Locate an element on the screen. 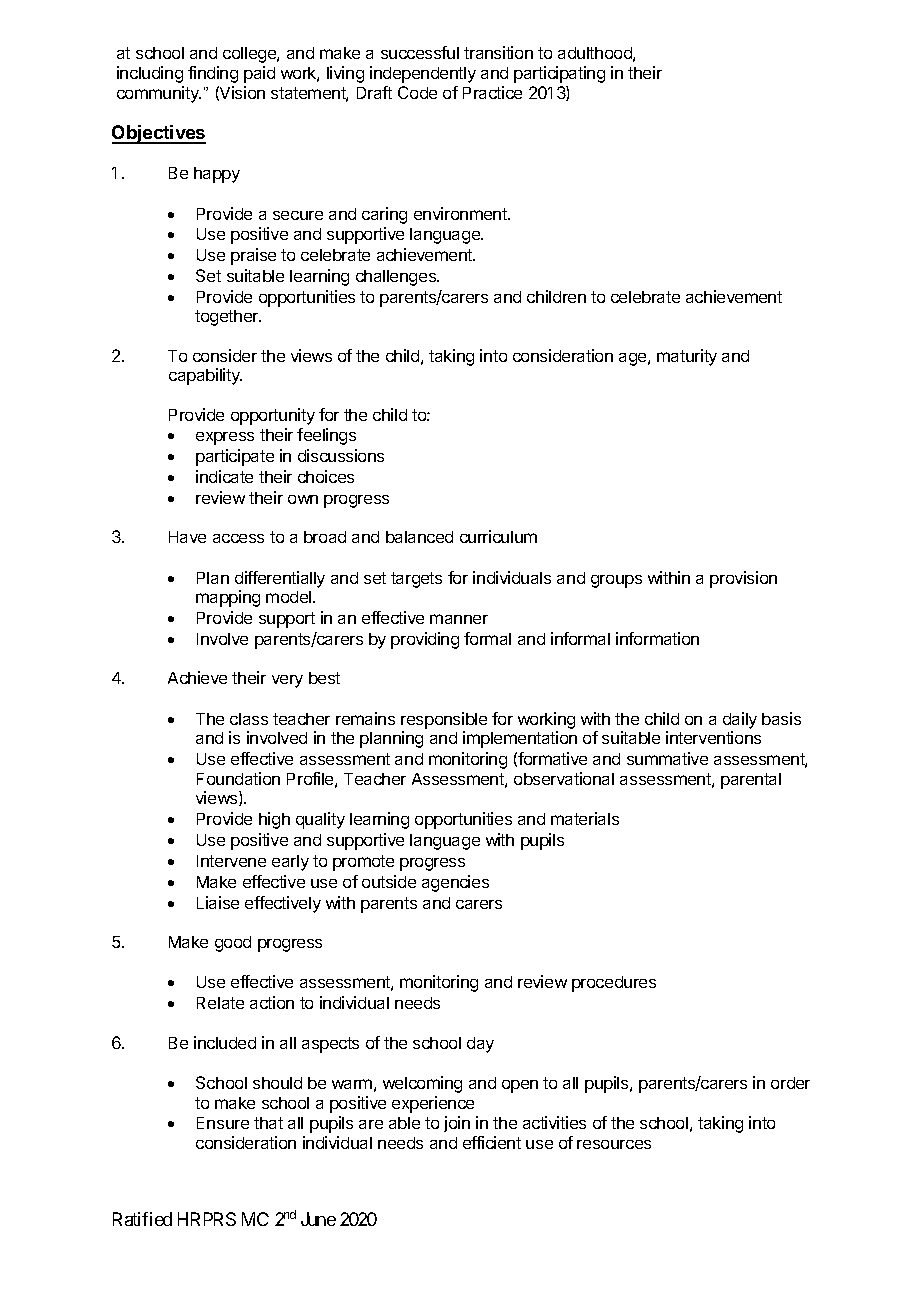 Image resolution: width=924 pixels, height=1308 pixels. Ensure is located at coordinates (223, 1123).
